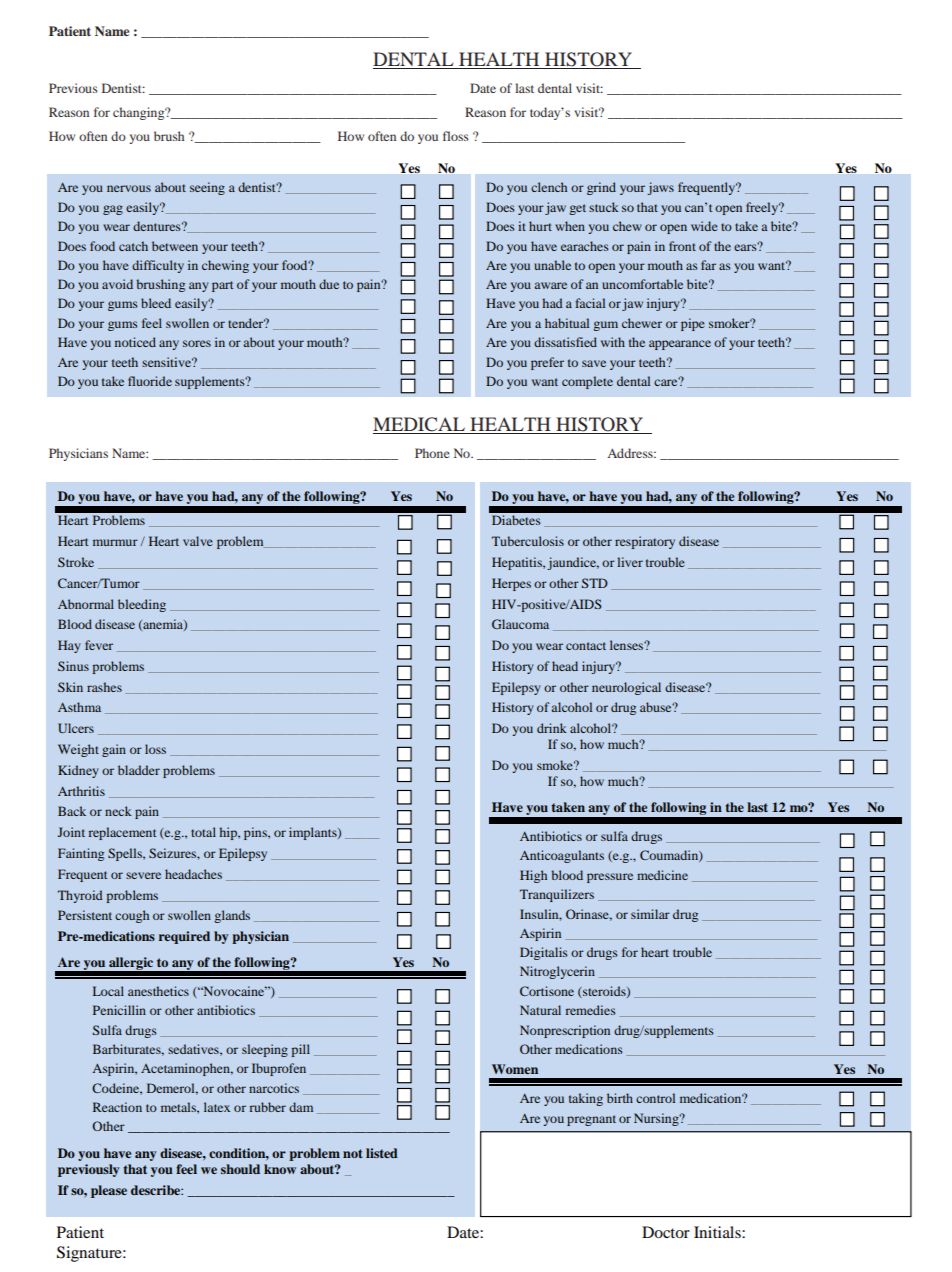 The image size is (952, 1272). Describe the element at coordinates (113, 210) in the screenshot. I see `gag` at that location.
